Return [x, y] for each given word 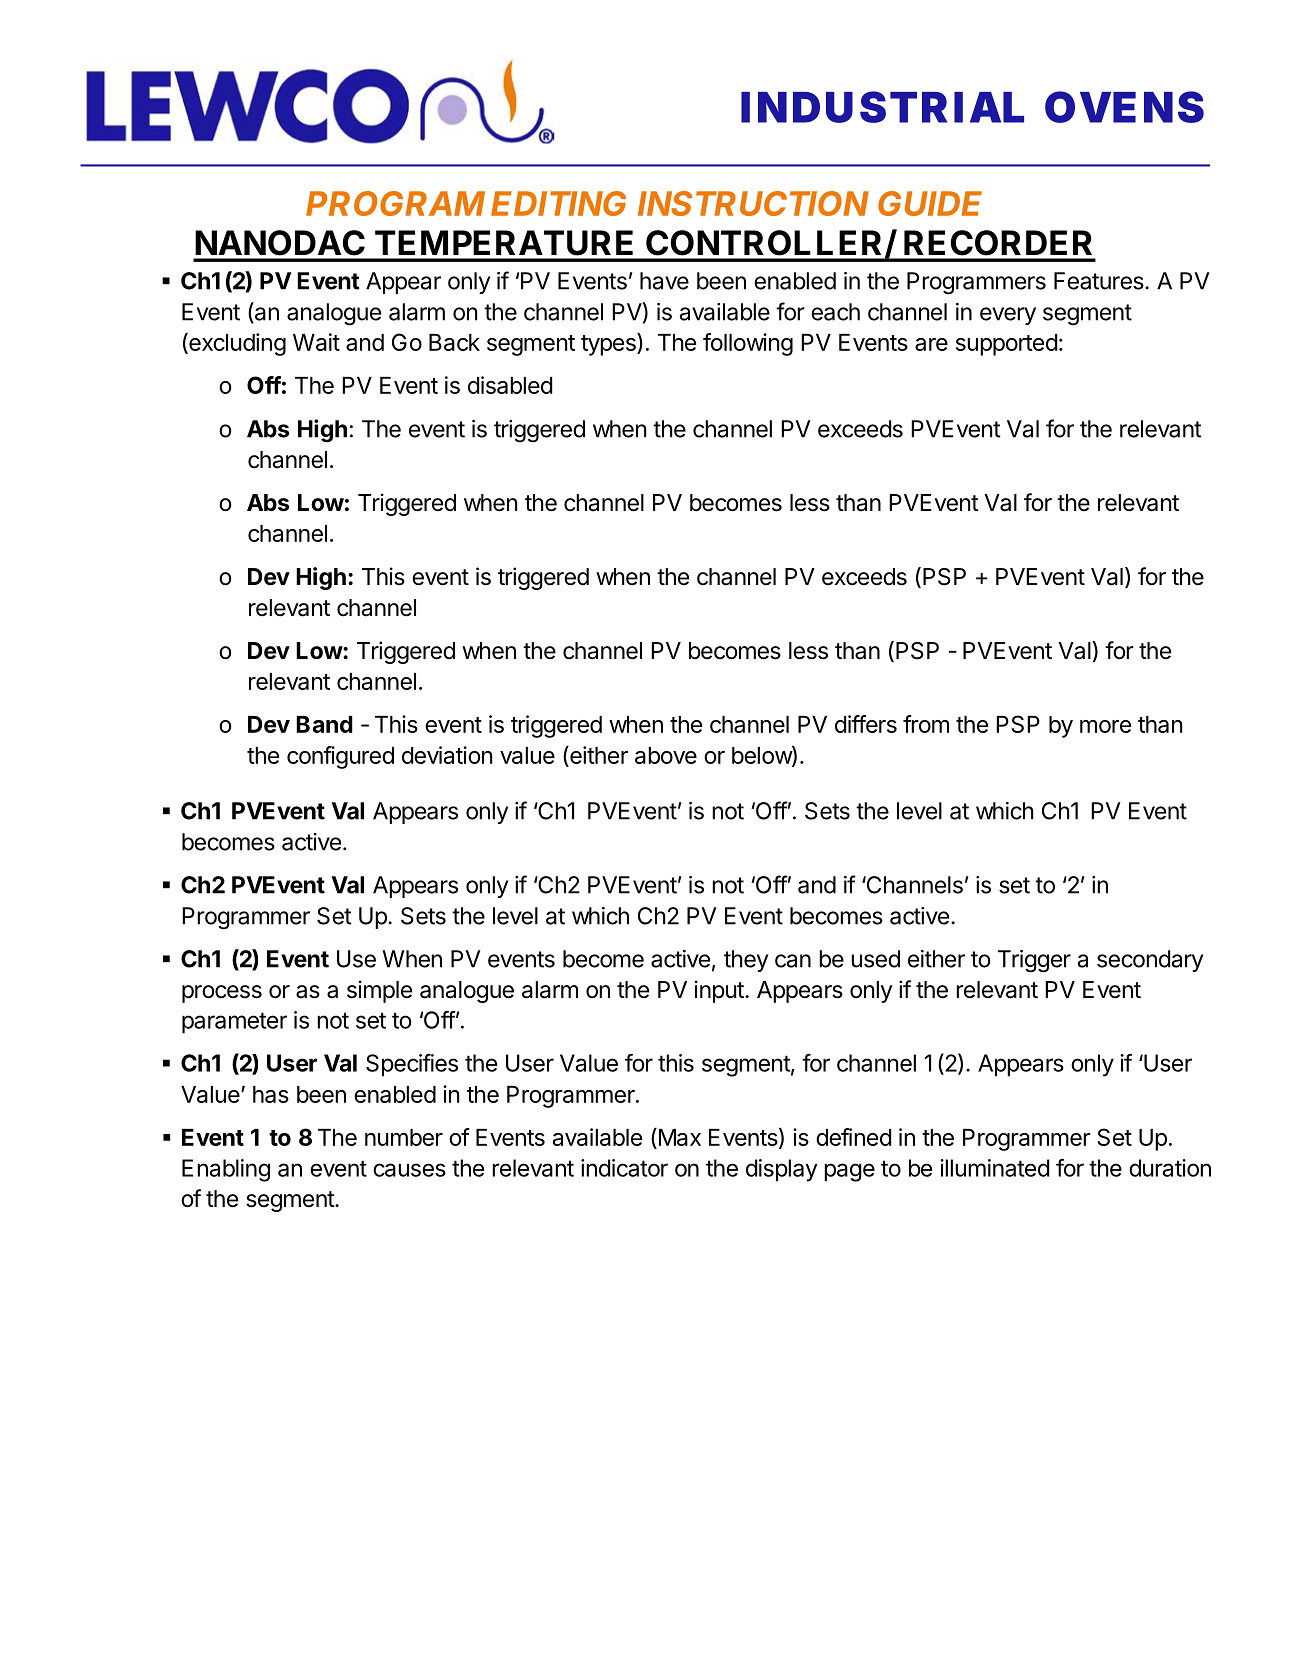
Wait [316, 342]
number [404, 1137]
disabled [510, 385]
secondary [1150, 961]
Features [1100, 281]
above [666, 755]
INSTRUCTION [753, 203]
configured [340, 757]
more [1105, 726]
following [748, 344]
